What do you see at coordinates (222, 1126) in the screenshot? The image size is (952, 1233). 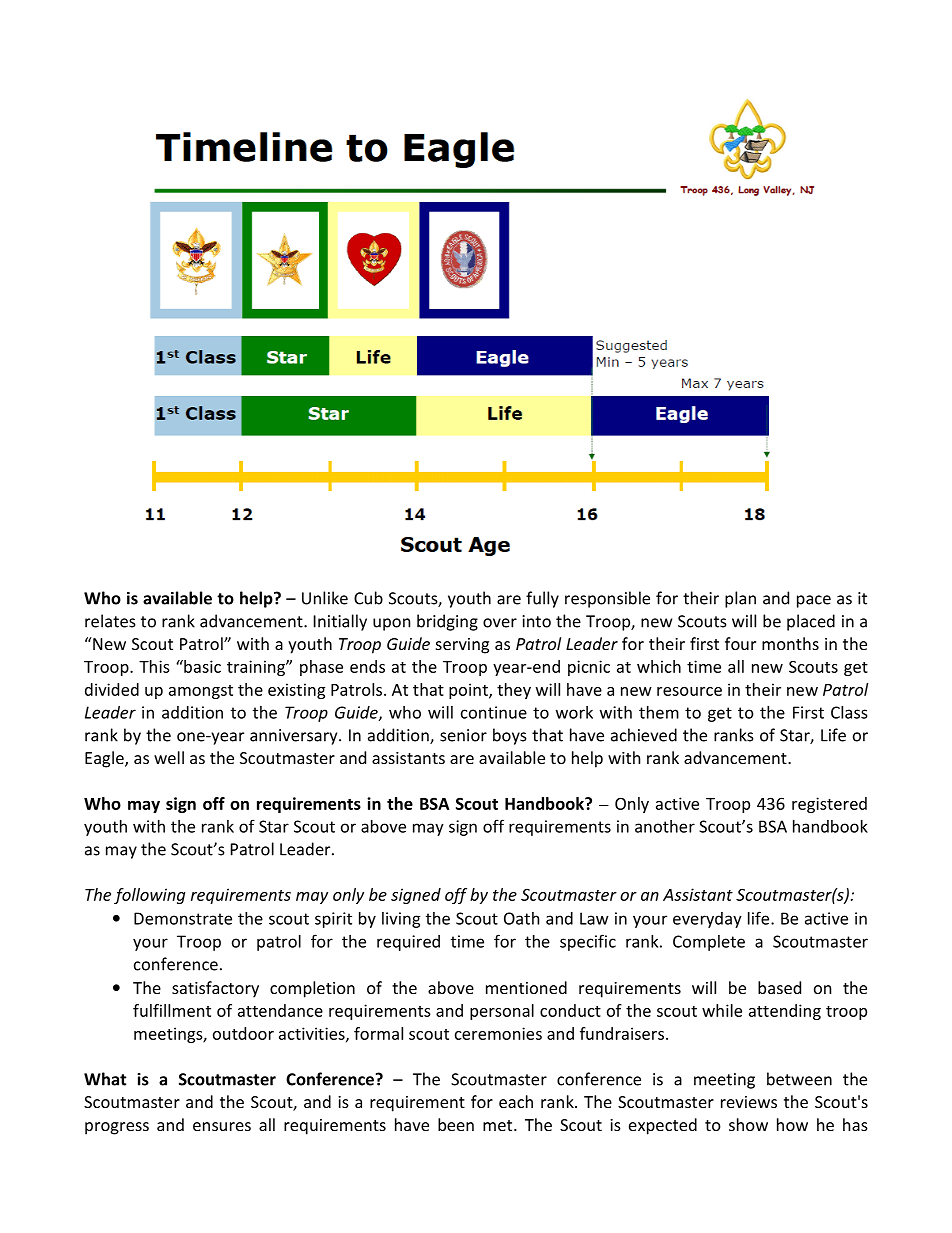 I see `ensures` at bounding box center [222, 1126].
